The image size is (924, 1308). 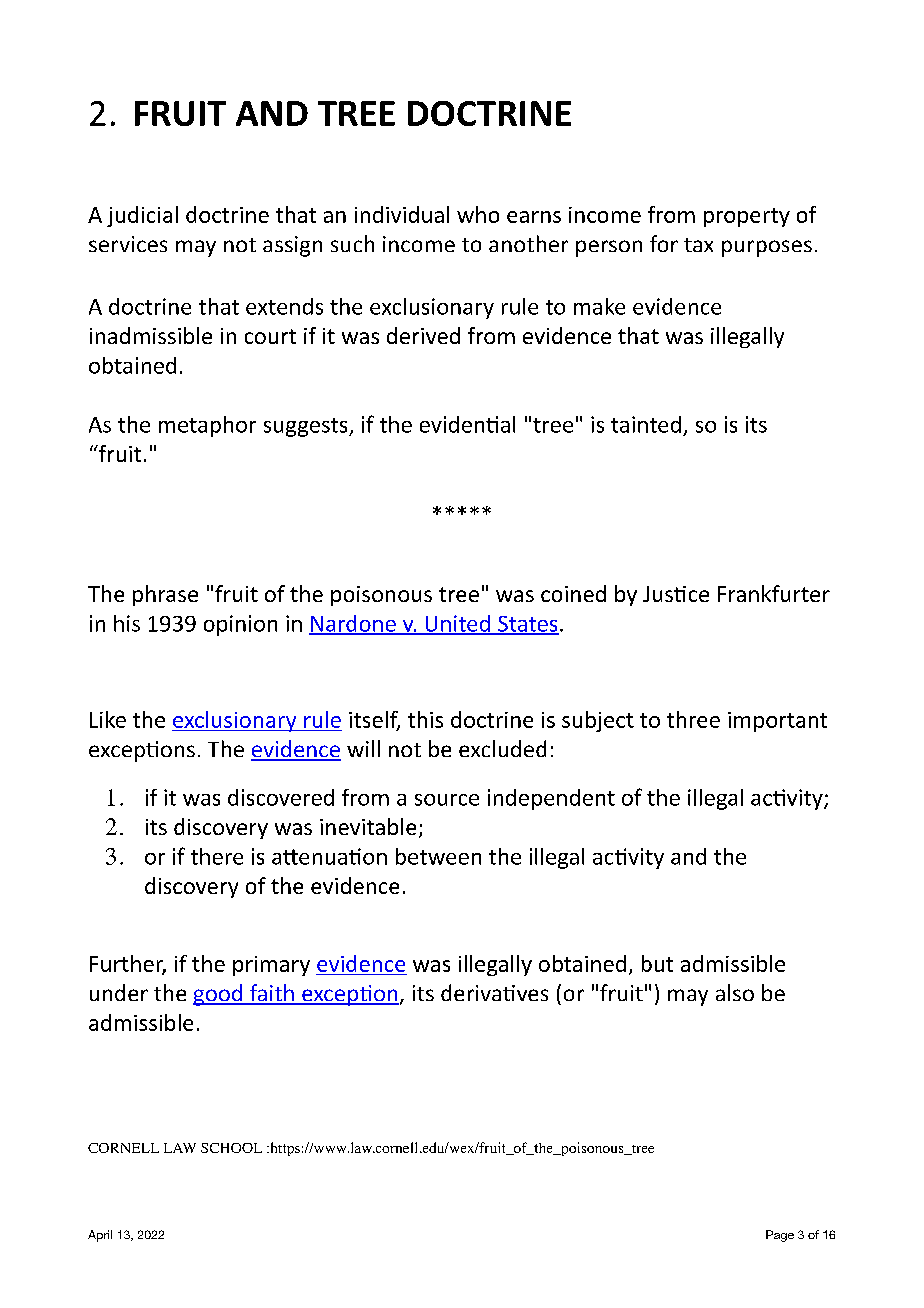 What do you see at coordinates (438, 856) in the image?
I see `between` at bounding box center [438, 856].
